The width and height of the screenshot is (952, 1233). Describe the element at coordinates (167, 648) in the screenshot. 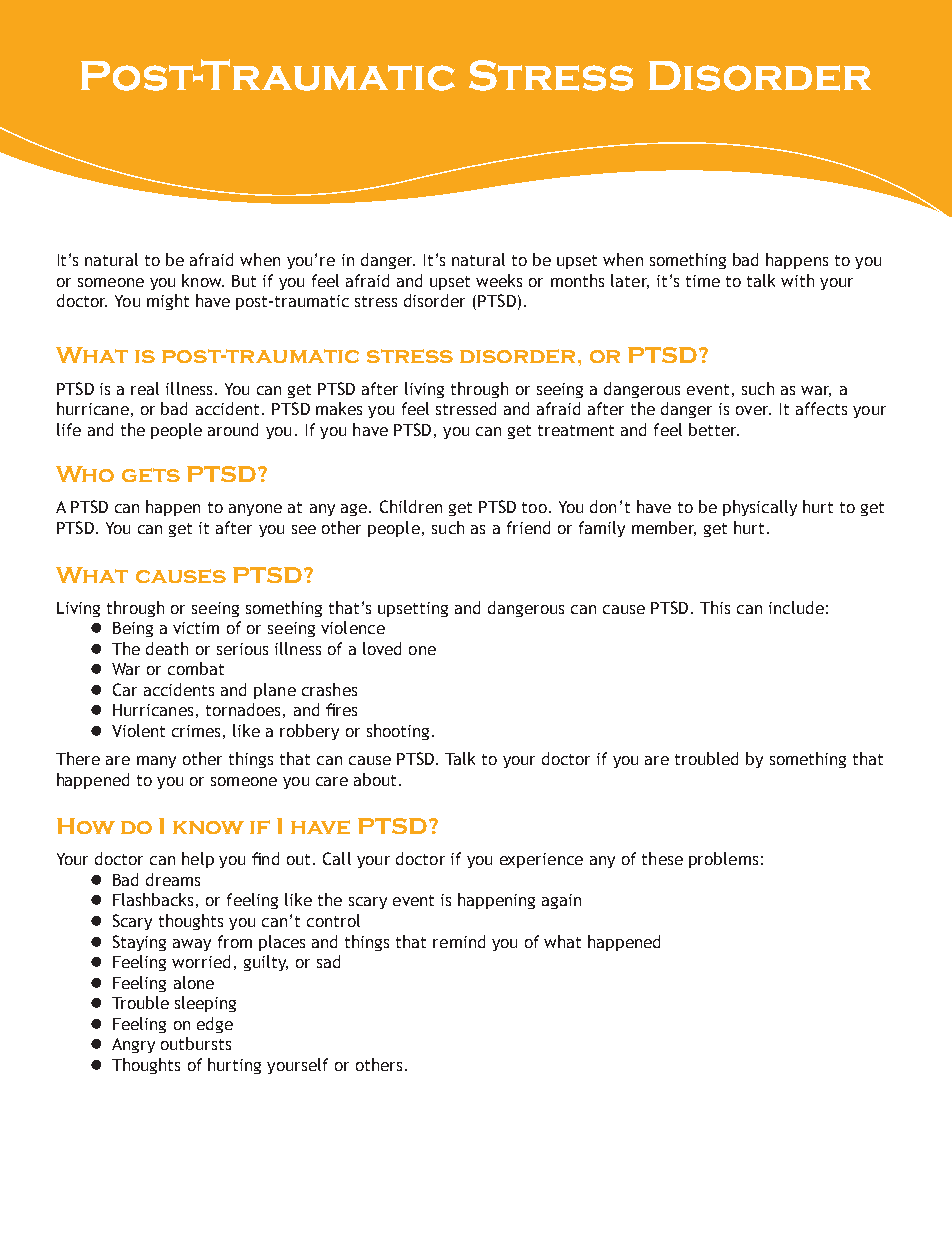

I see `death` at that location.
